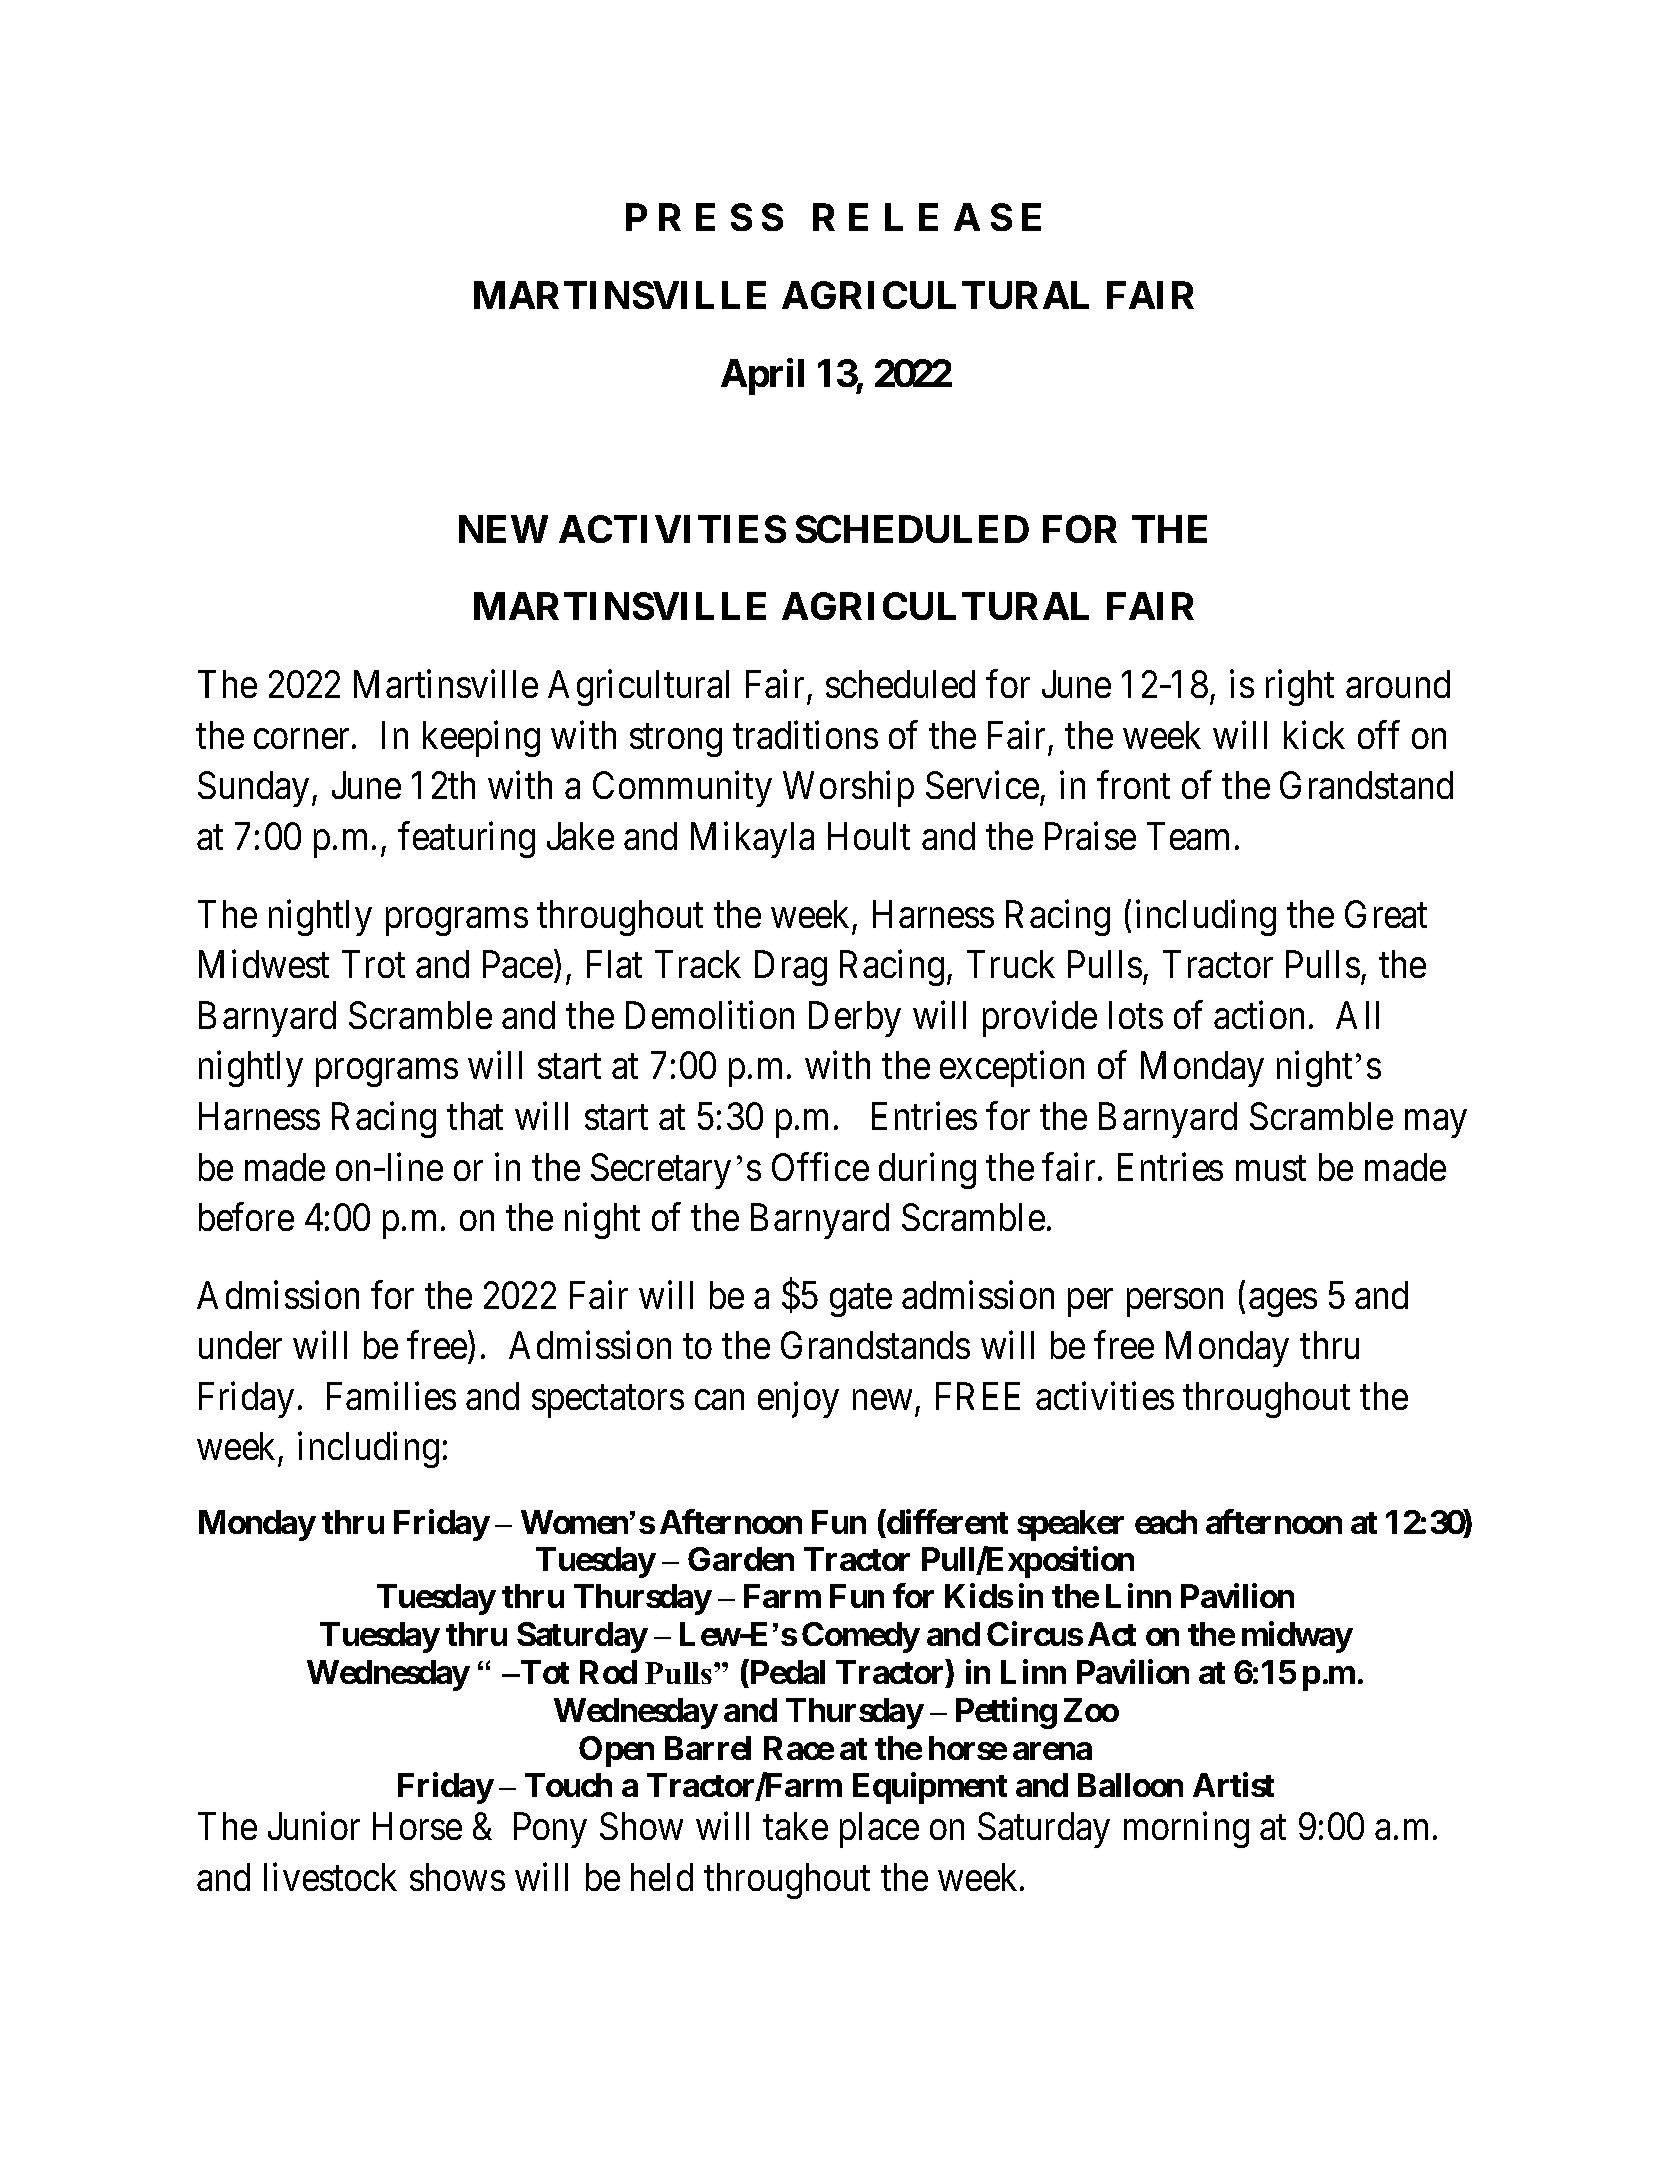  I want to click on Families, so click(391, 1396).
